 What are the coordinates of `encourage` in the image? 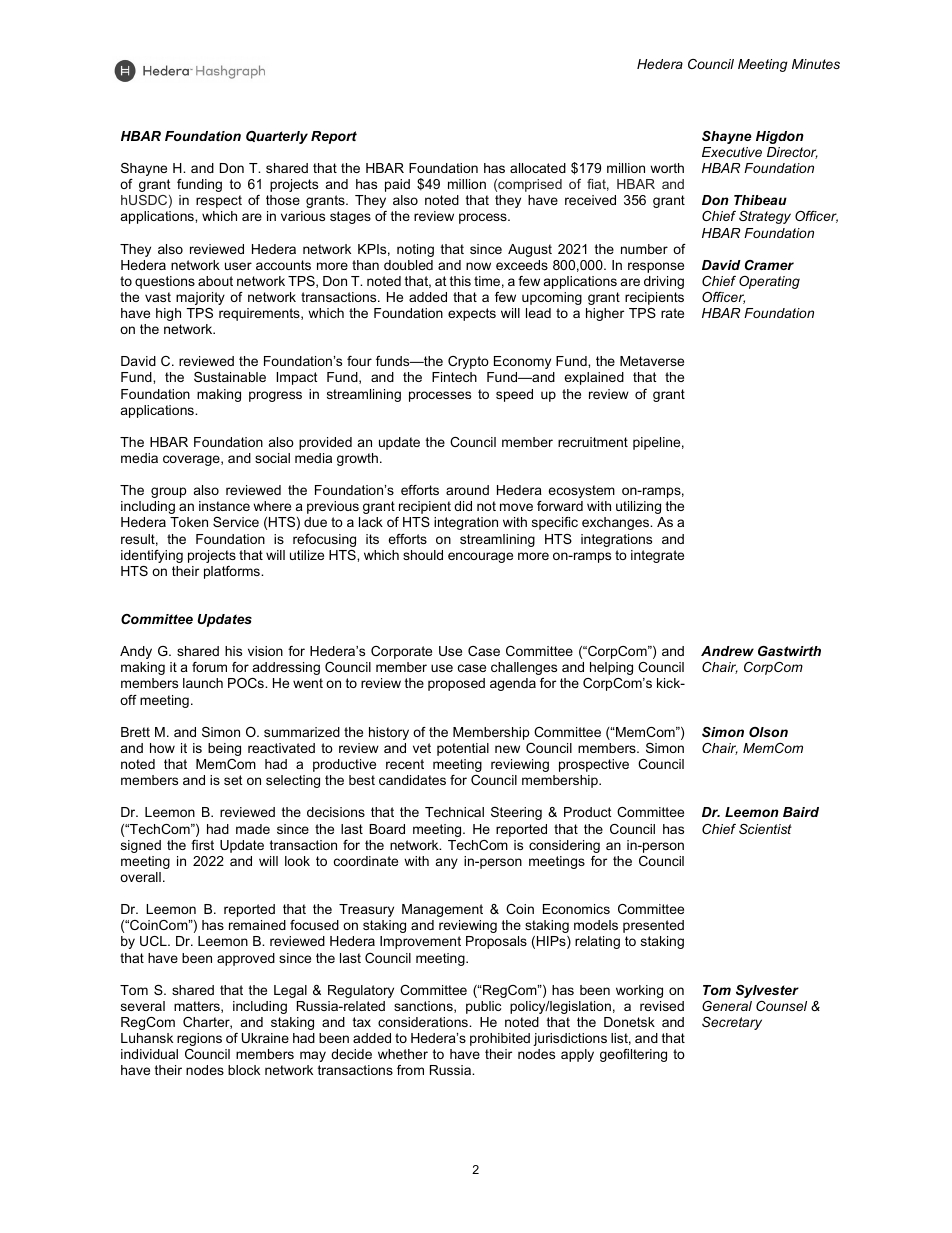 It's located at (480, 557).
